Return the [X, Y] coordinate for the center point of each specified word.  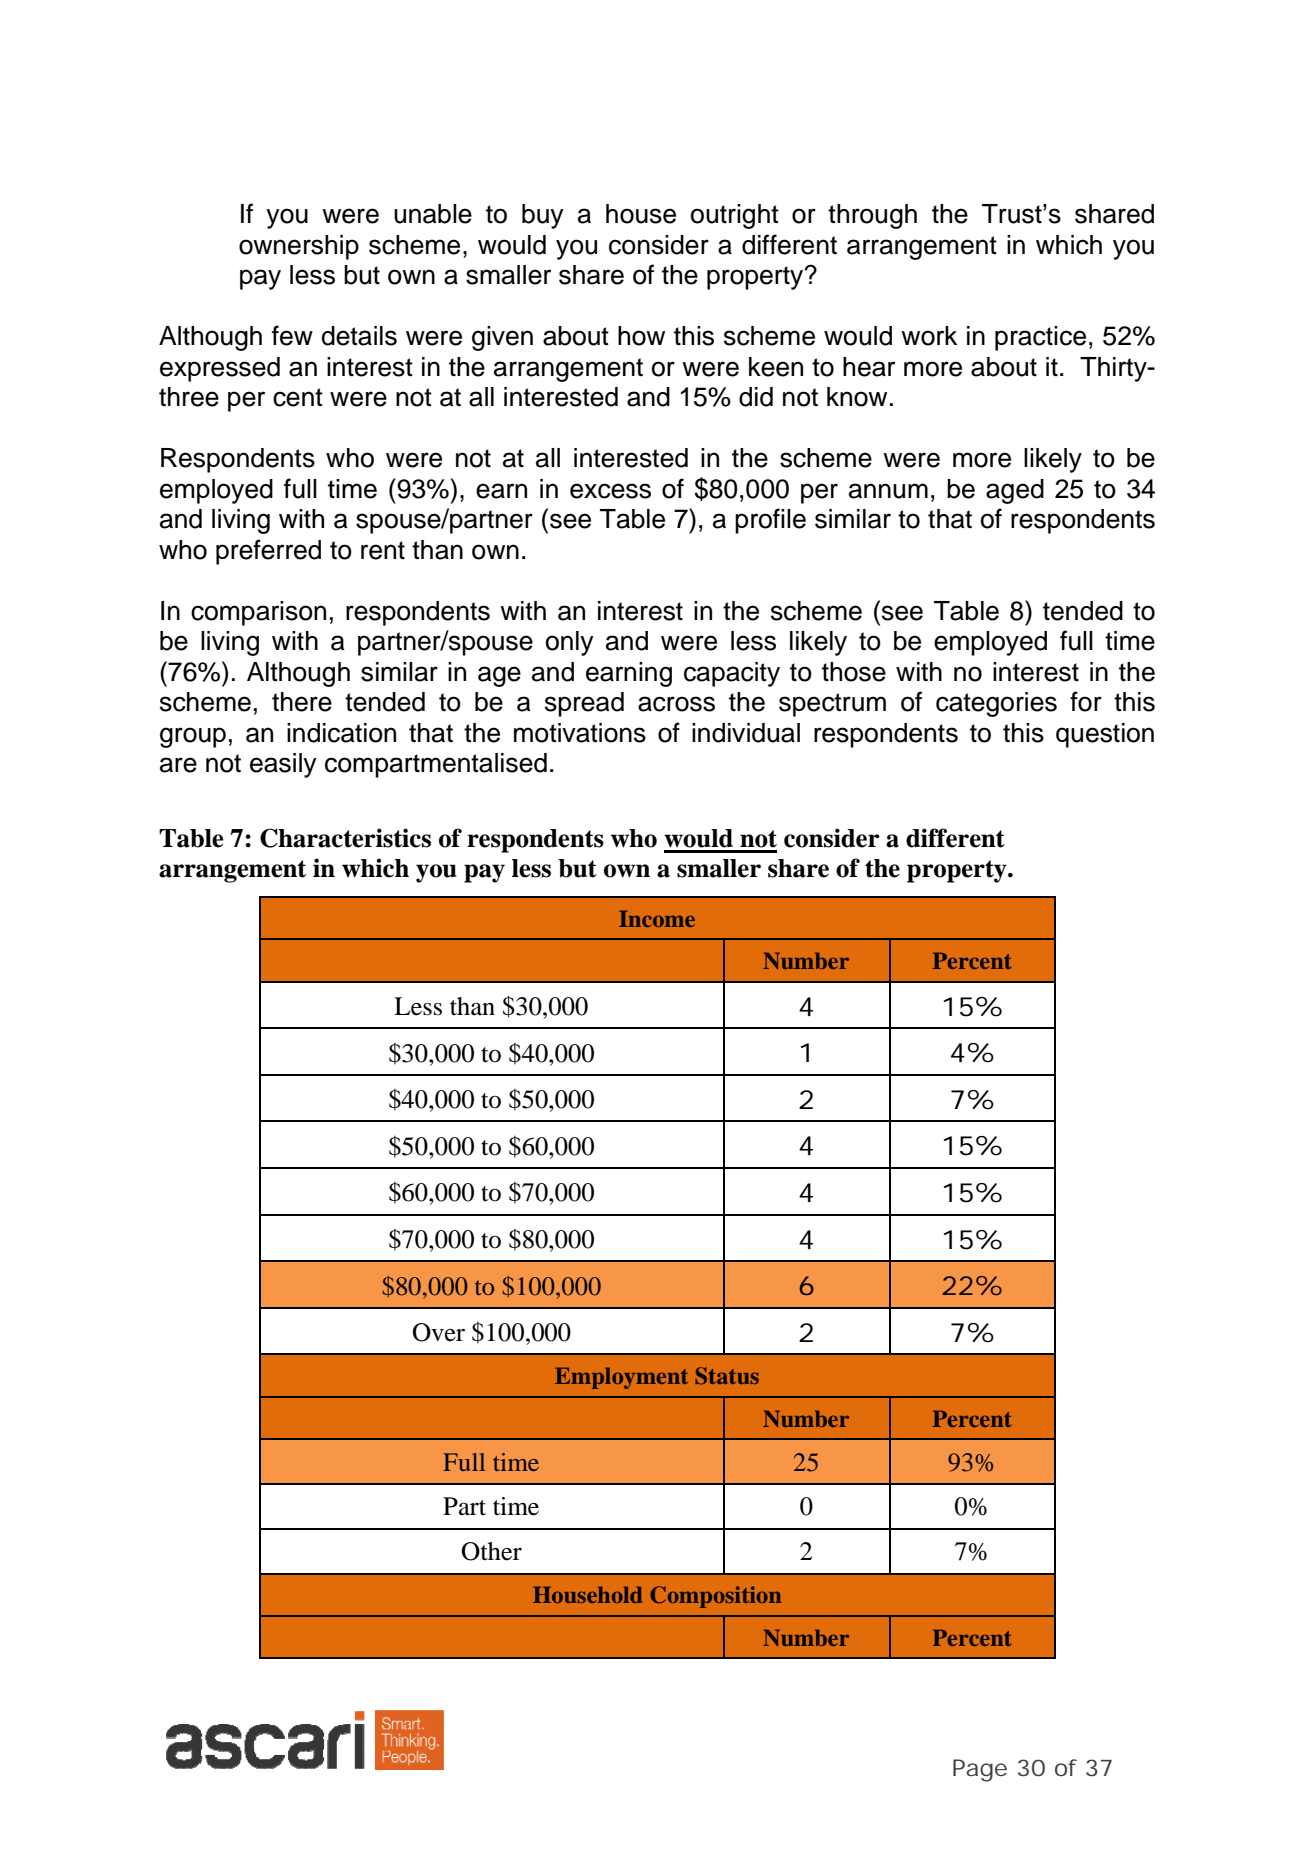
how [641, 336]
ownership [299, 247]
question [1105, 735]
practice [1040, 338]
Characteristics [345, 838]
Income [657, 918]
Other [491, 1551]
